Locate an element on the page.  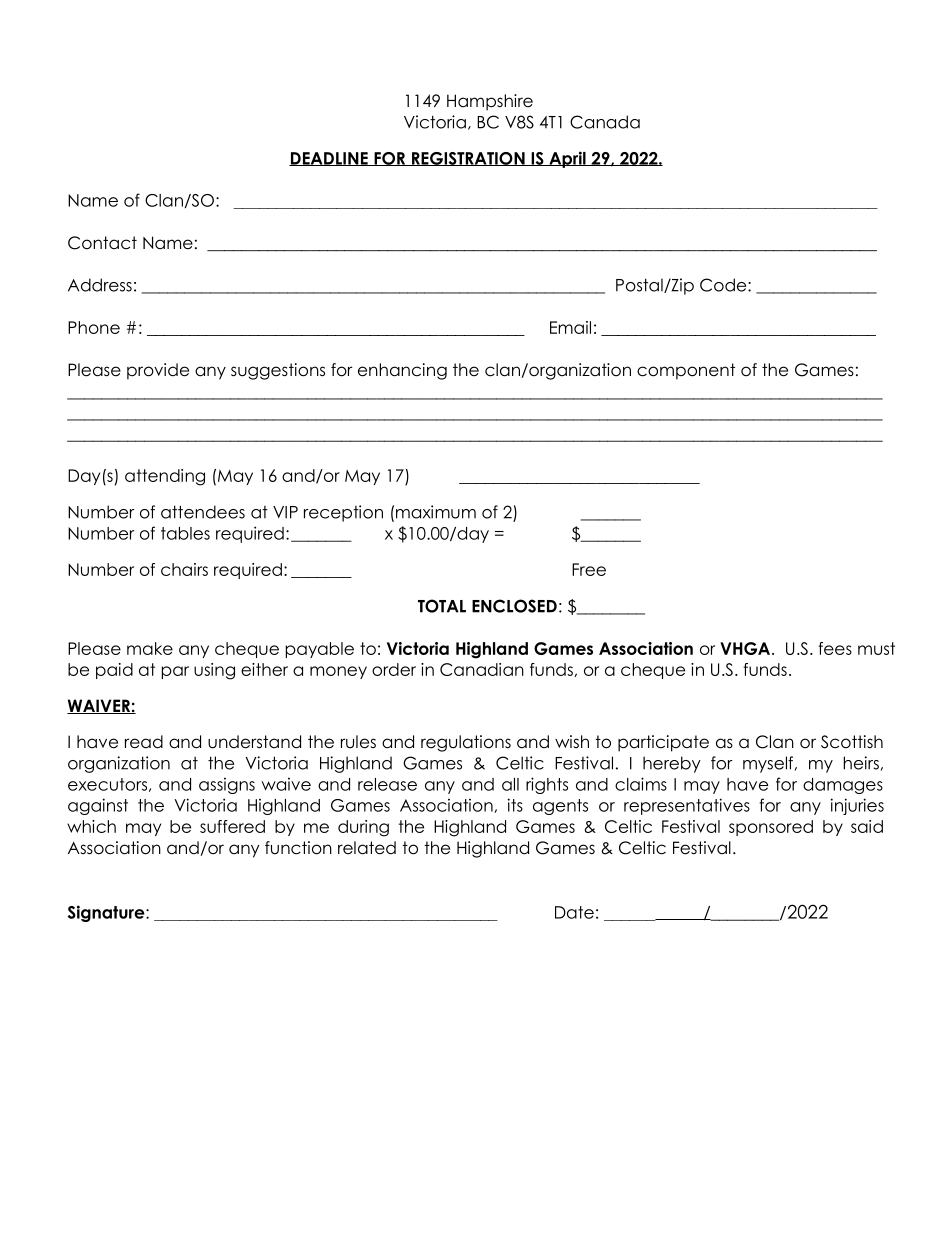
ENCLOSED is located at coordinates (514, 606).
